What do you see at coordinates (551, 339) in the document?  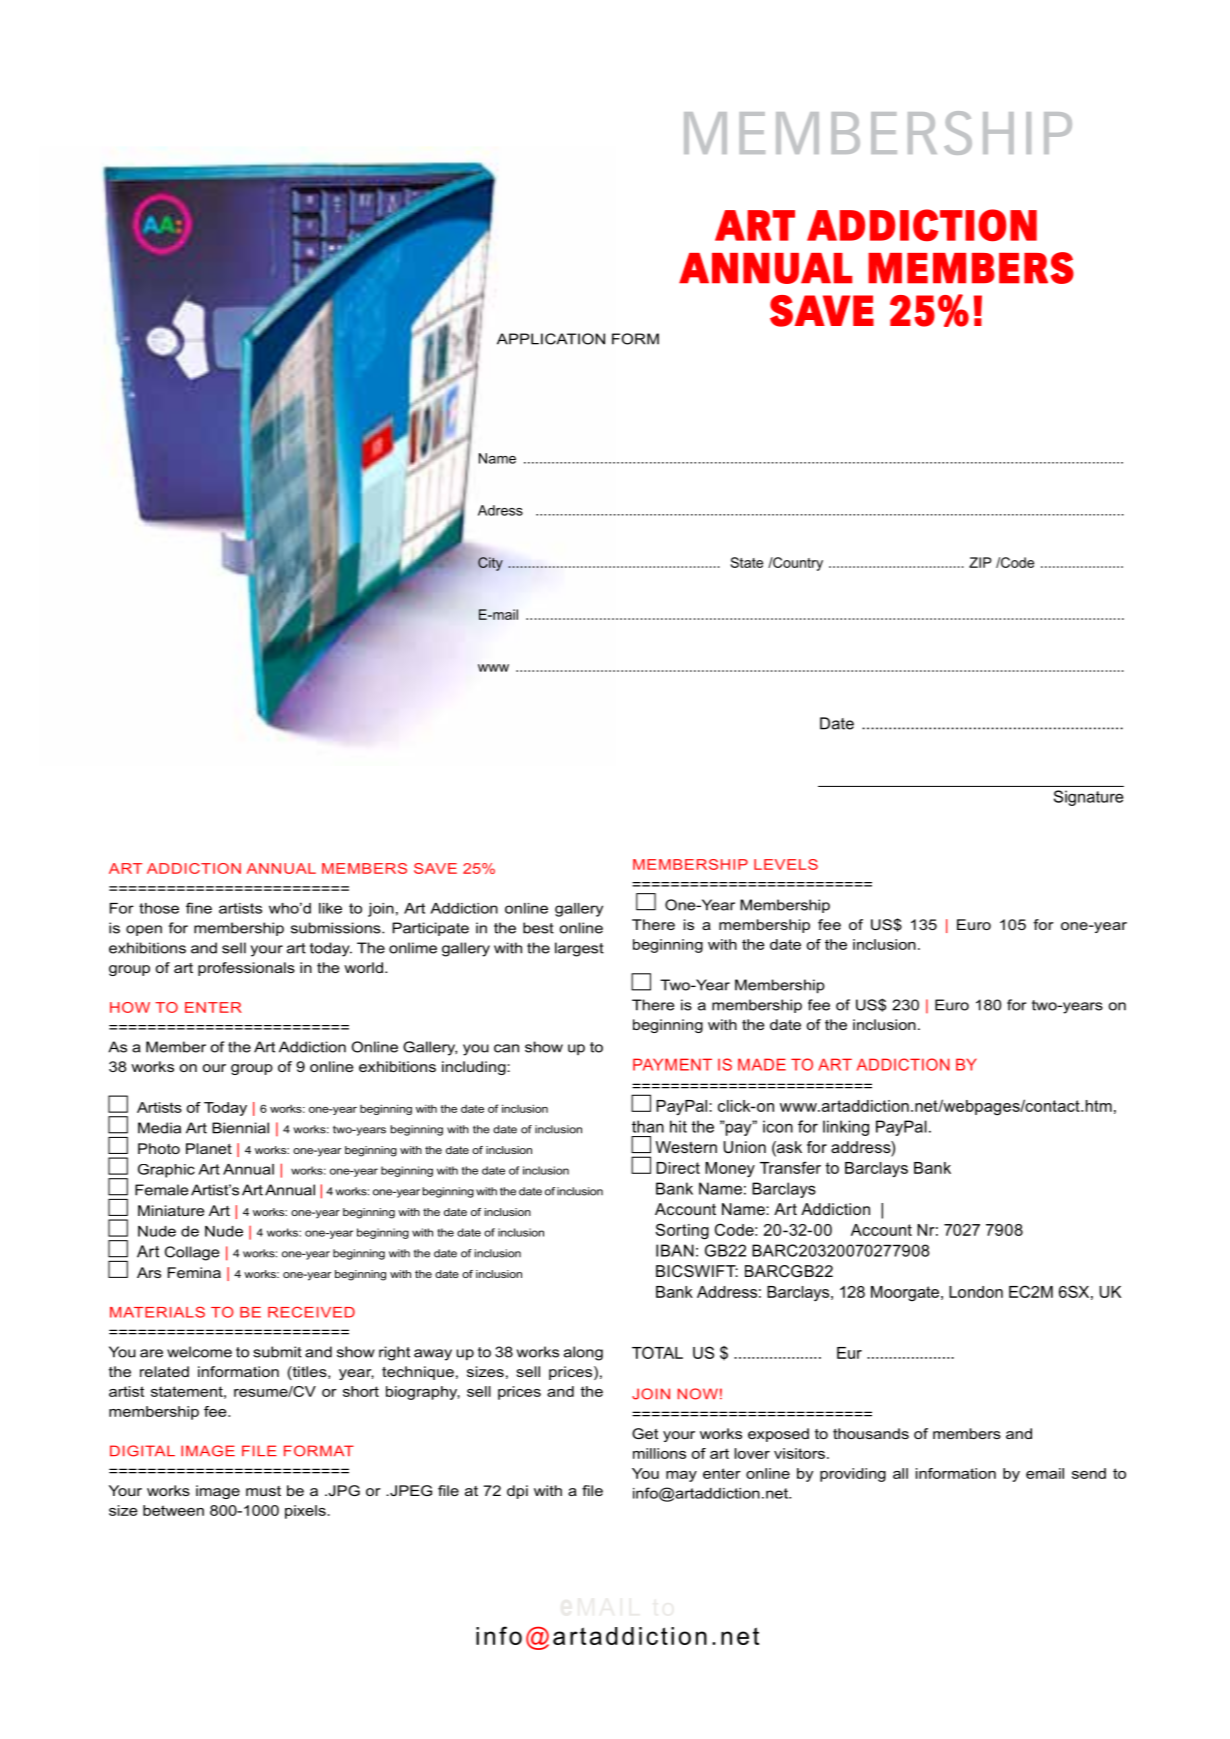 I see `Application` at bounding box center [551, 339].
